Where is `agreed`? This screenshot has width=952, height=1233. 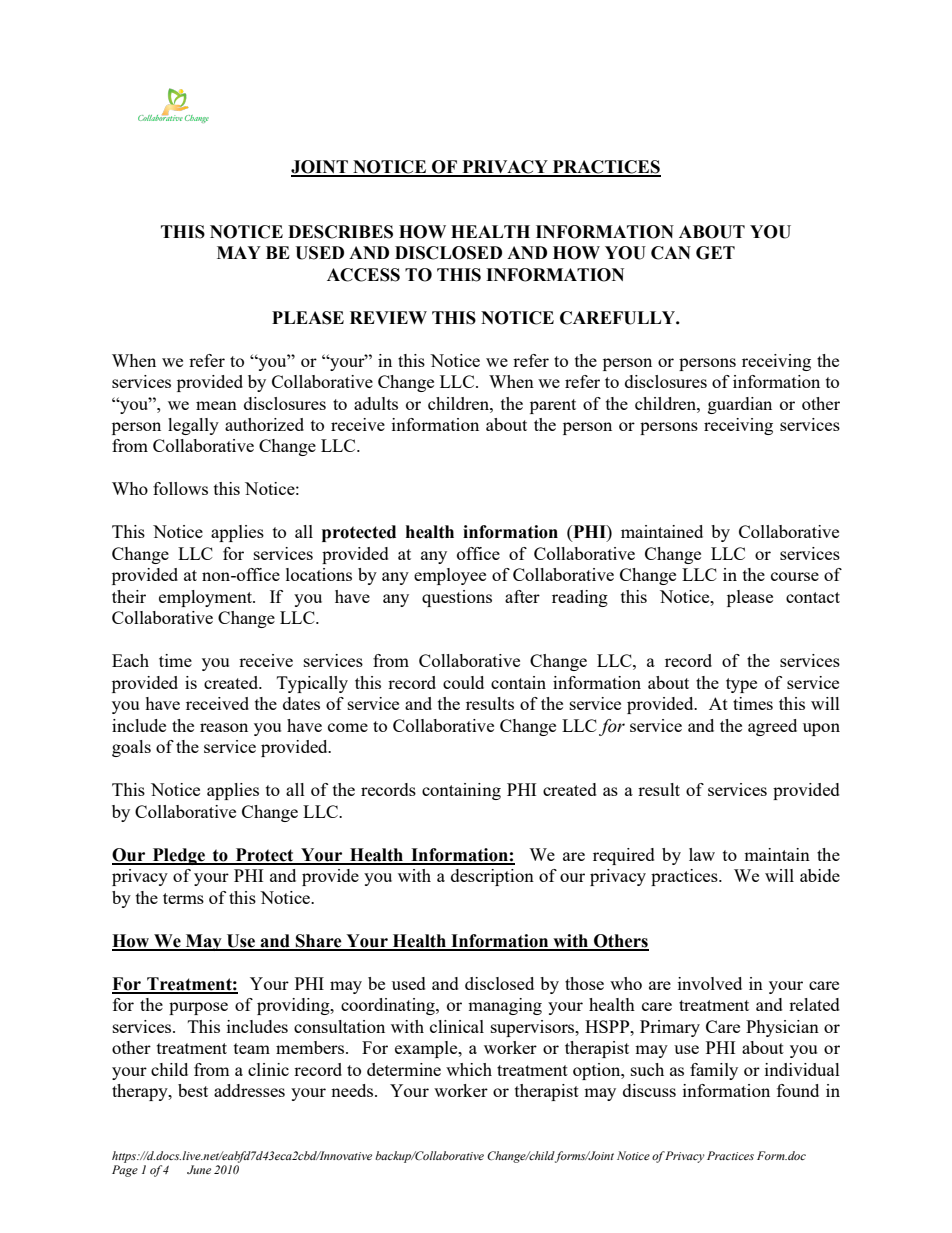
agreed is located at coordinates (772, 727).
